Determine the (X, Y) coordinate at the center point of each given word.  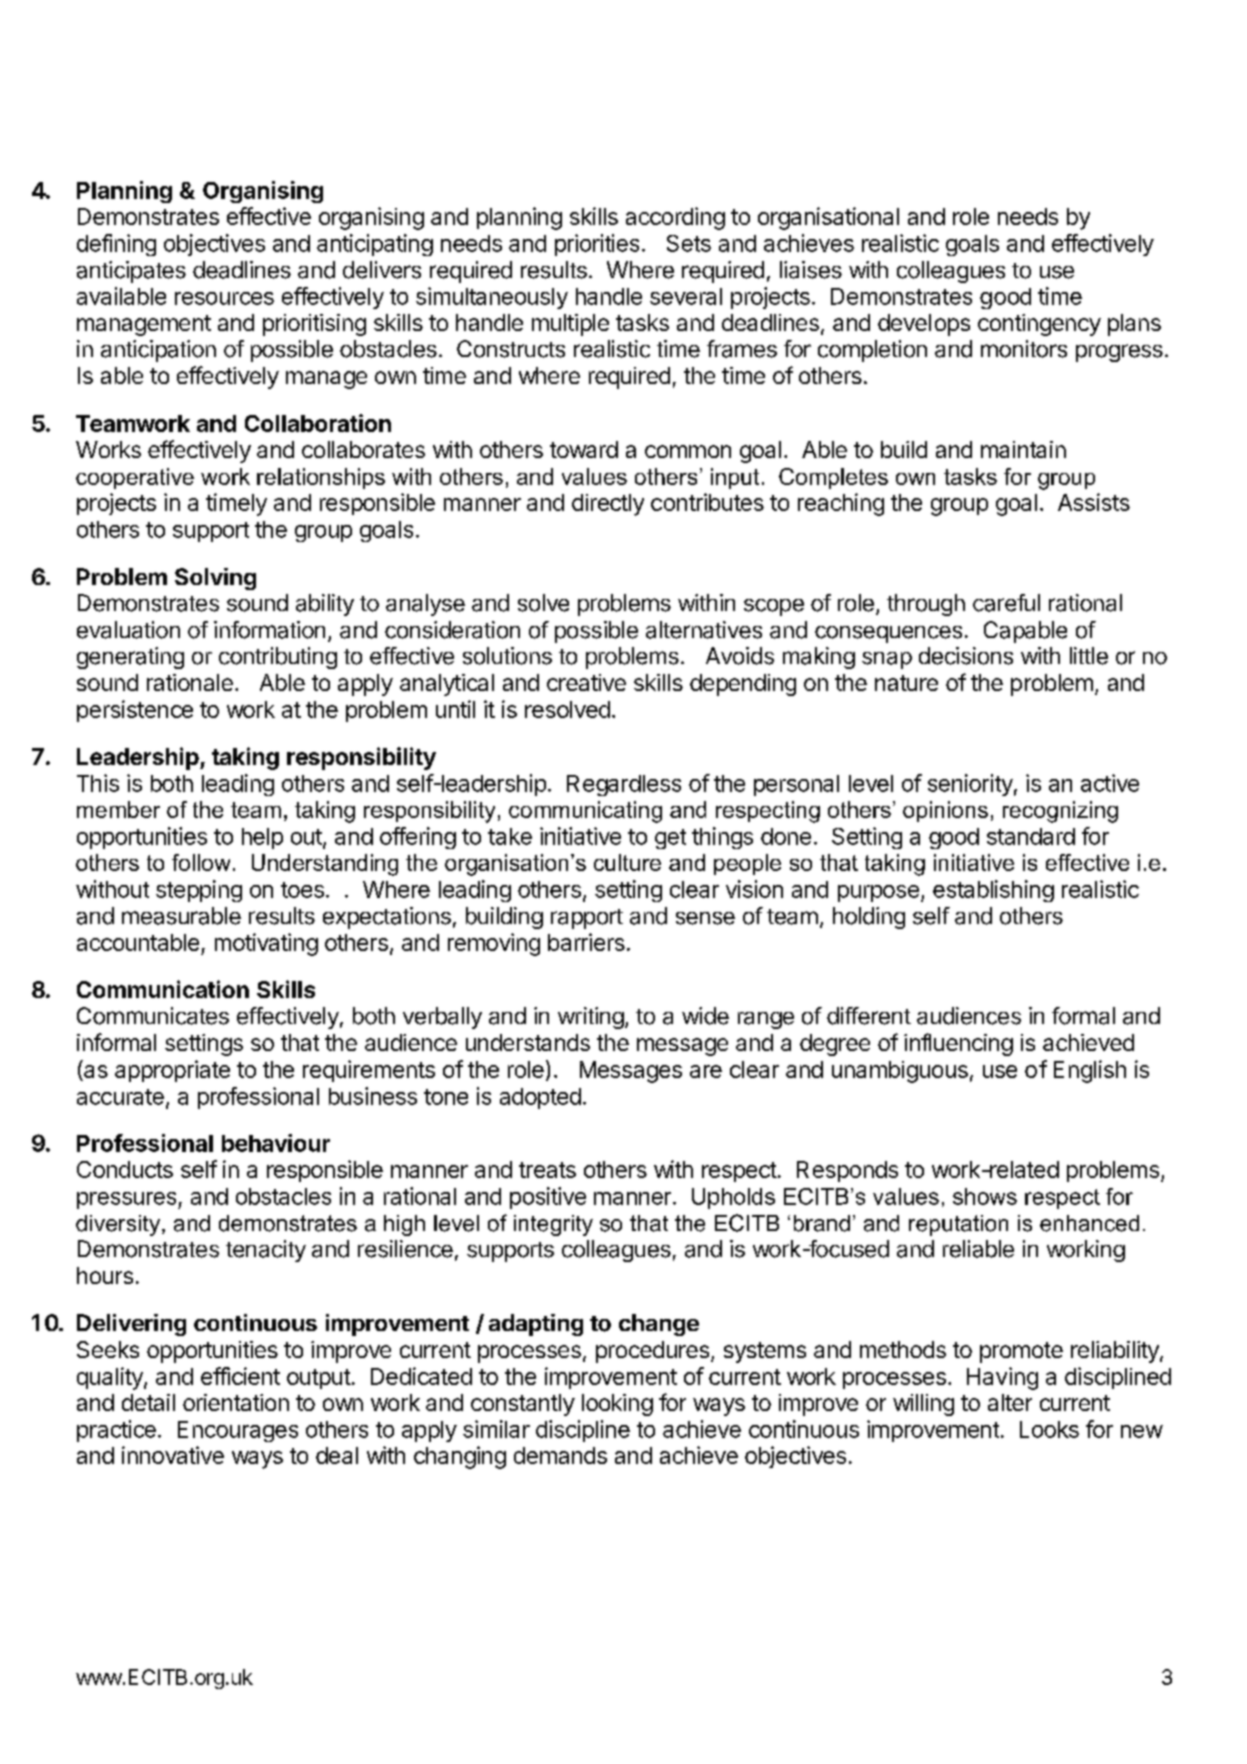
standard (1031, 836)
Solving (215, 579)
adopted (540, 1098)
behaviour (276, 1143)
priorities (597, 245)
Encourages (238, 1431)
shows (985, 1196)
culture (627, 862)
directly (608, 505)
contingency (1039, 325)
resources (224, 298)
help (262, 838)
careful (1006, 603)
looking (617, 1405)
